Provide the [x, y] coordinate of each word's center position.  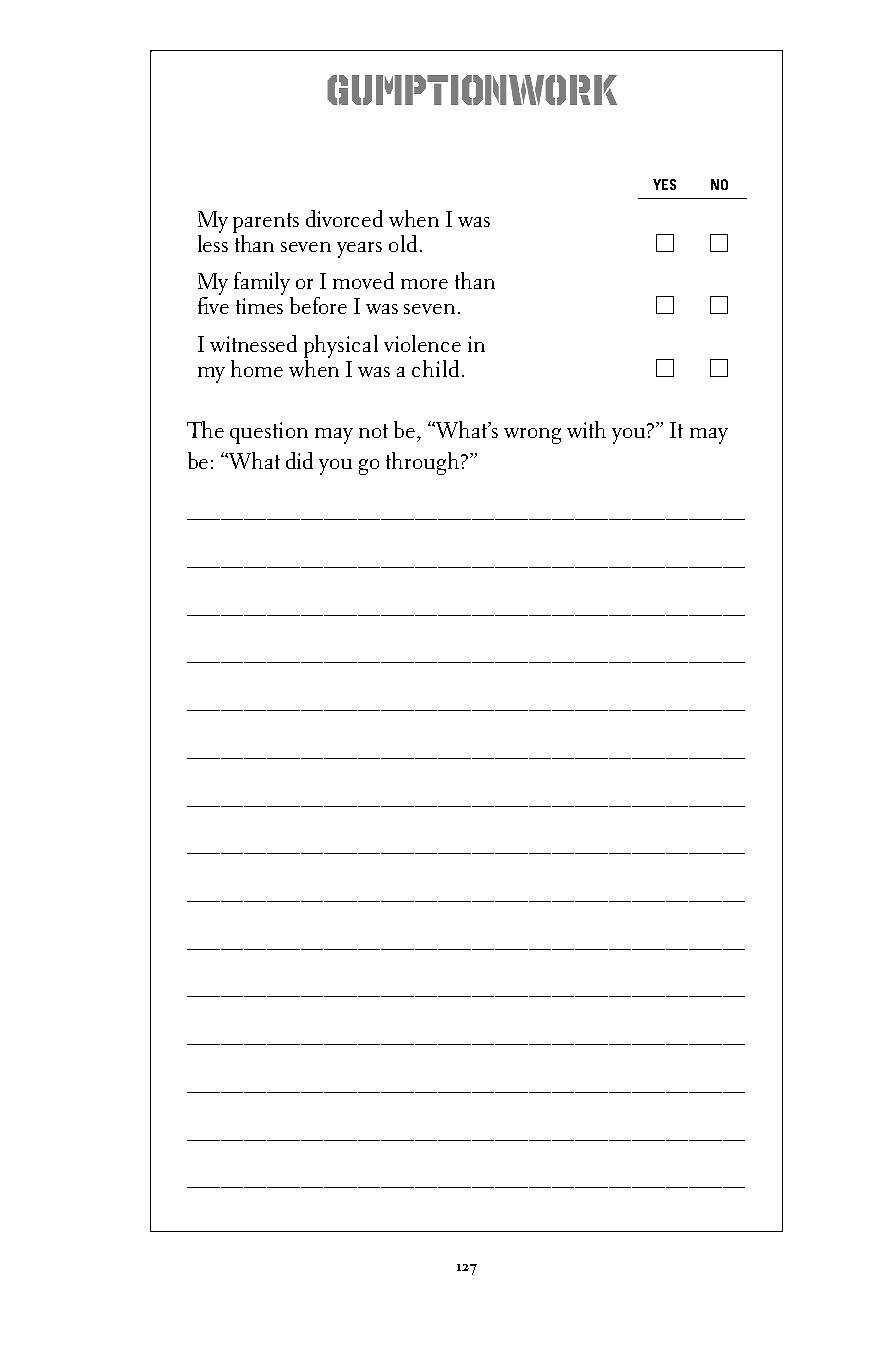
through [422, 463]
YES [664, 184]
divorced [344, 218]
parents [266, 223]
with [586, 429]
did [299, 460]
